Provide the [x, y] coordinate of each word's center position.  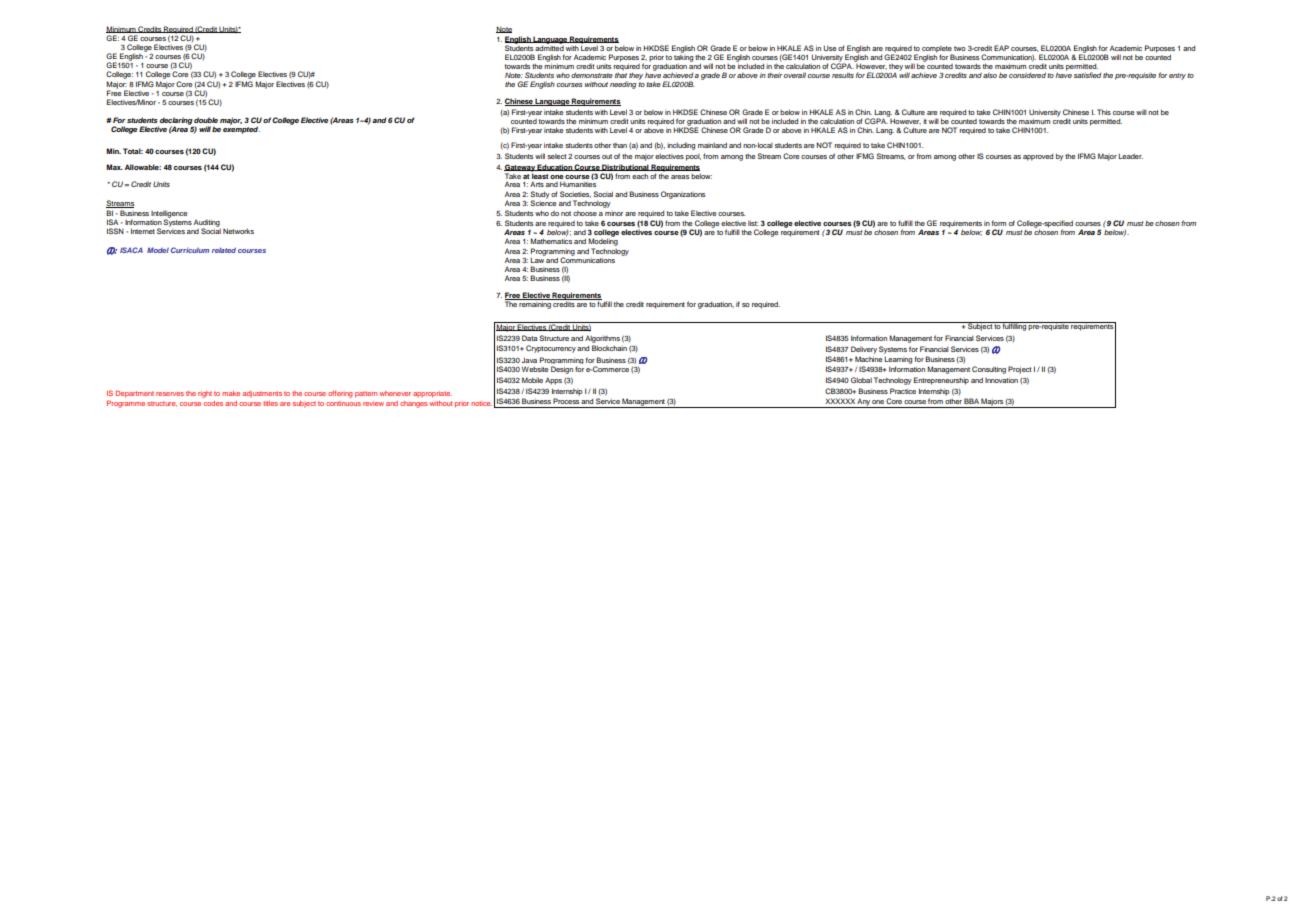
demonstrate [592, 75]
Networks [238, 231]
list [753, 223]
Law [537, 259]
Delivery [864, 350]
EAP [1001, 48]
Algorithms [602, 339]
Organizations [683, 195]
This [1104, 112]
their [775, 75]
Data [529, 338]
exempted [241, 129]
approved [1038, 157]
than [620, 145]
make [231, 393]
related [224, 250]
